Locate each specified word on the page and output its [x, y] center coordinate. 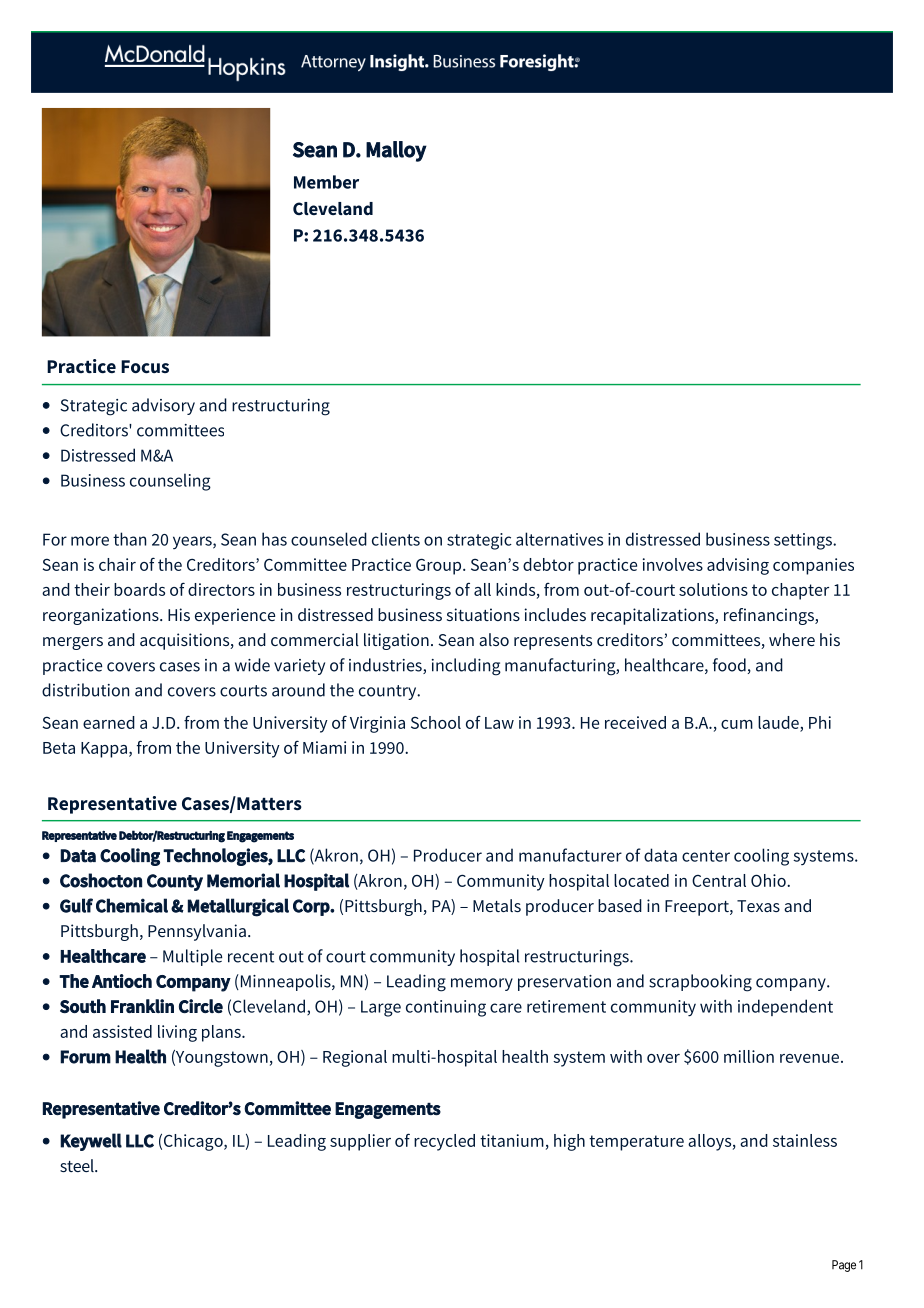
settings [804, 541]
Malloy [396, 151]
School [436, 722]
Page [844, 1266]
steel [78, 1165]
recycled [444, 1142]
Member [326, 182]
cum [737, 724]
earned [109, 722]
